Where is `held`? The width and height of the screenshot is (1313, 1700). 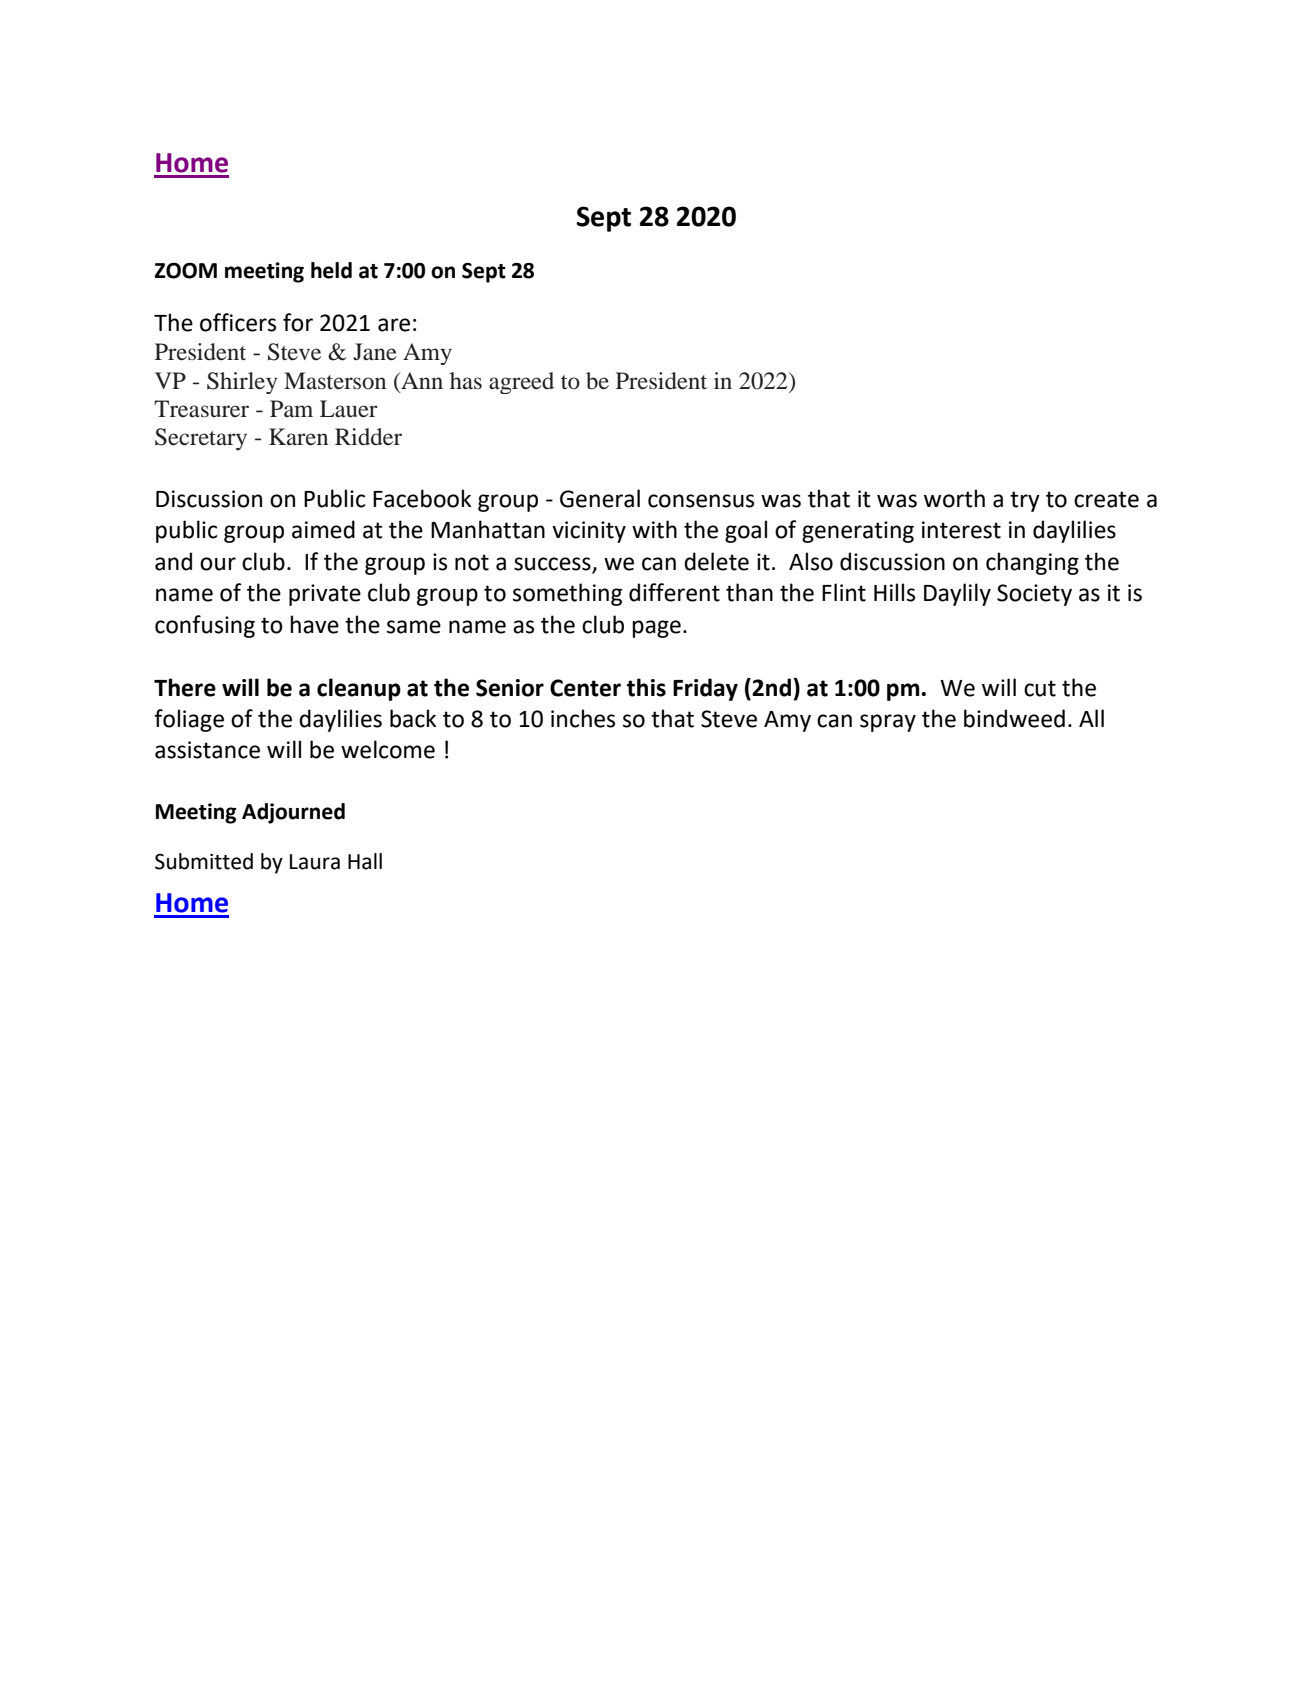 held is located at coordinates (331, 270).
